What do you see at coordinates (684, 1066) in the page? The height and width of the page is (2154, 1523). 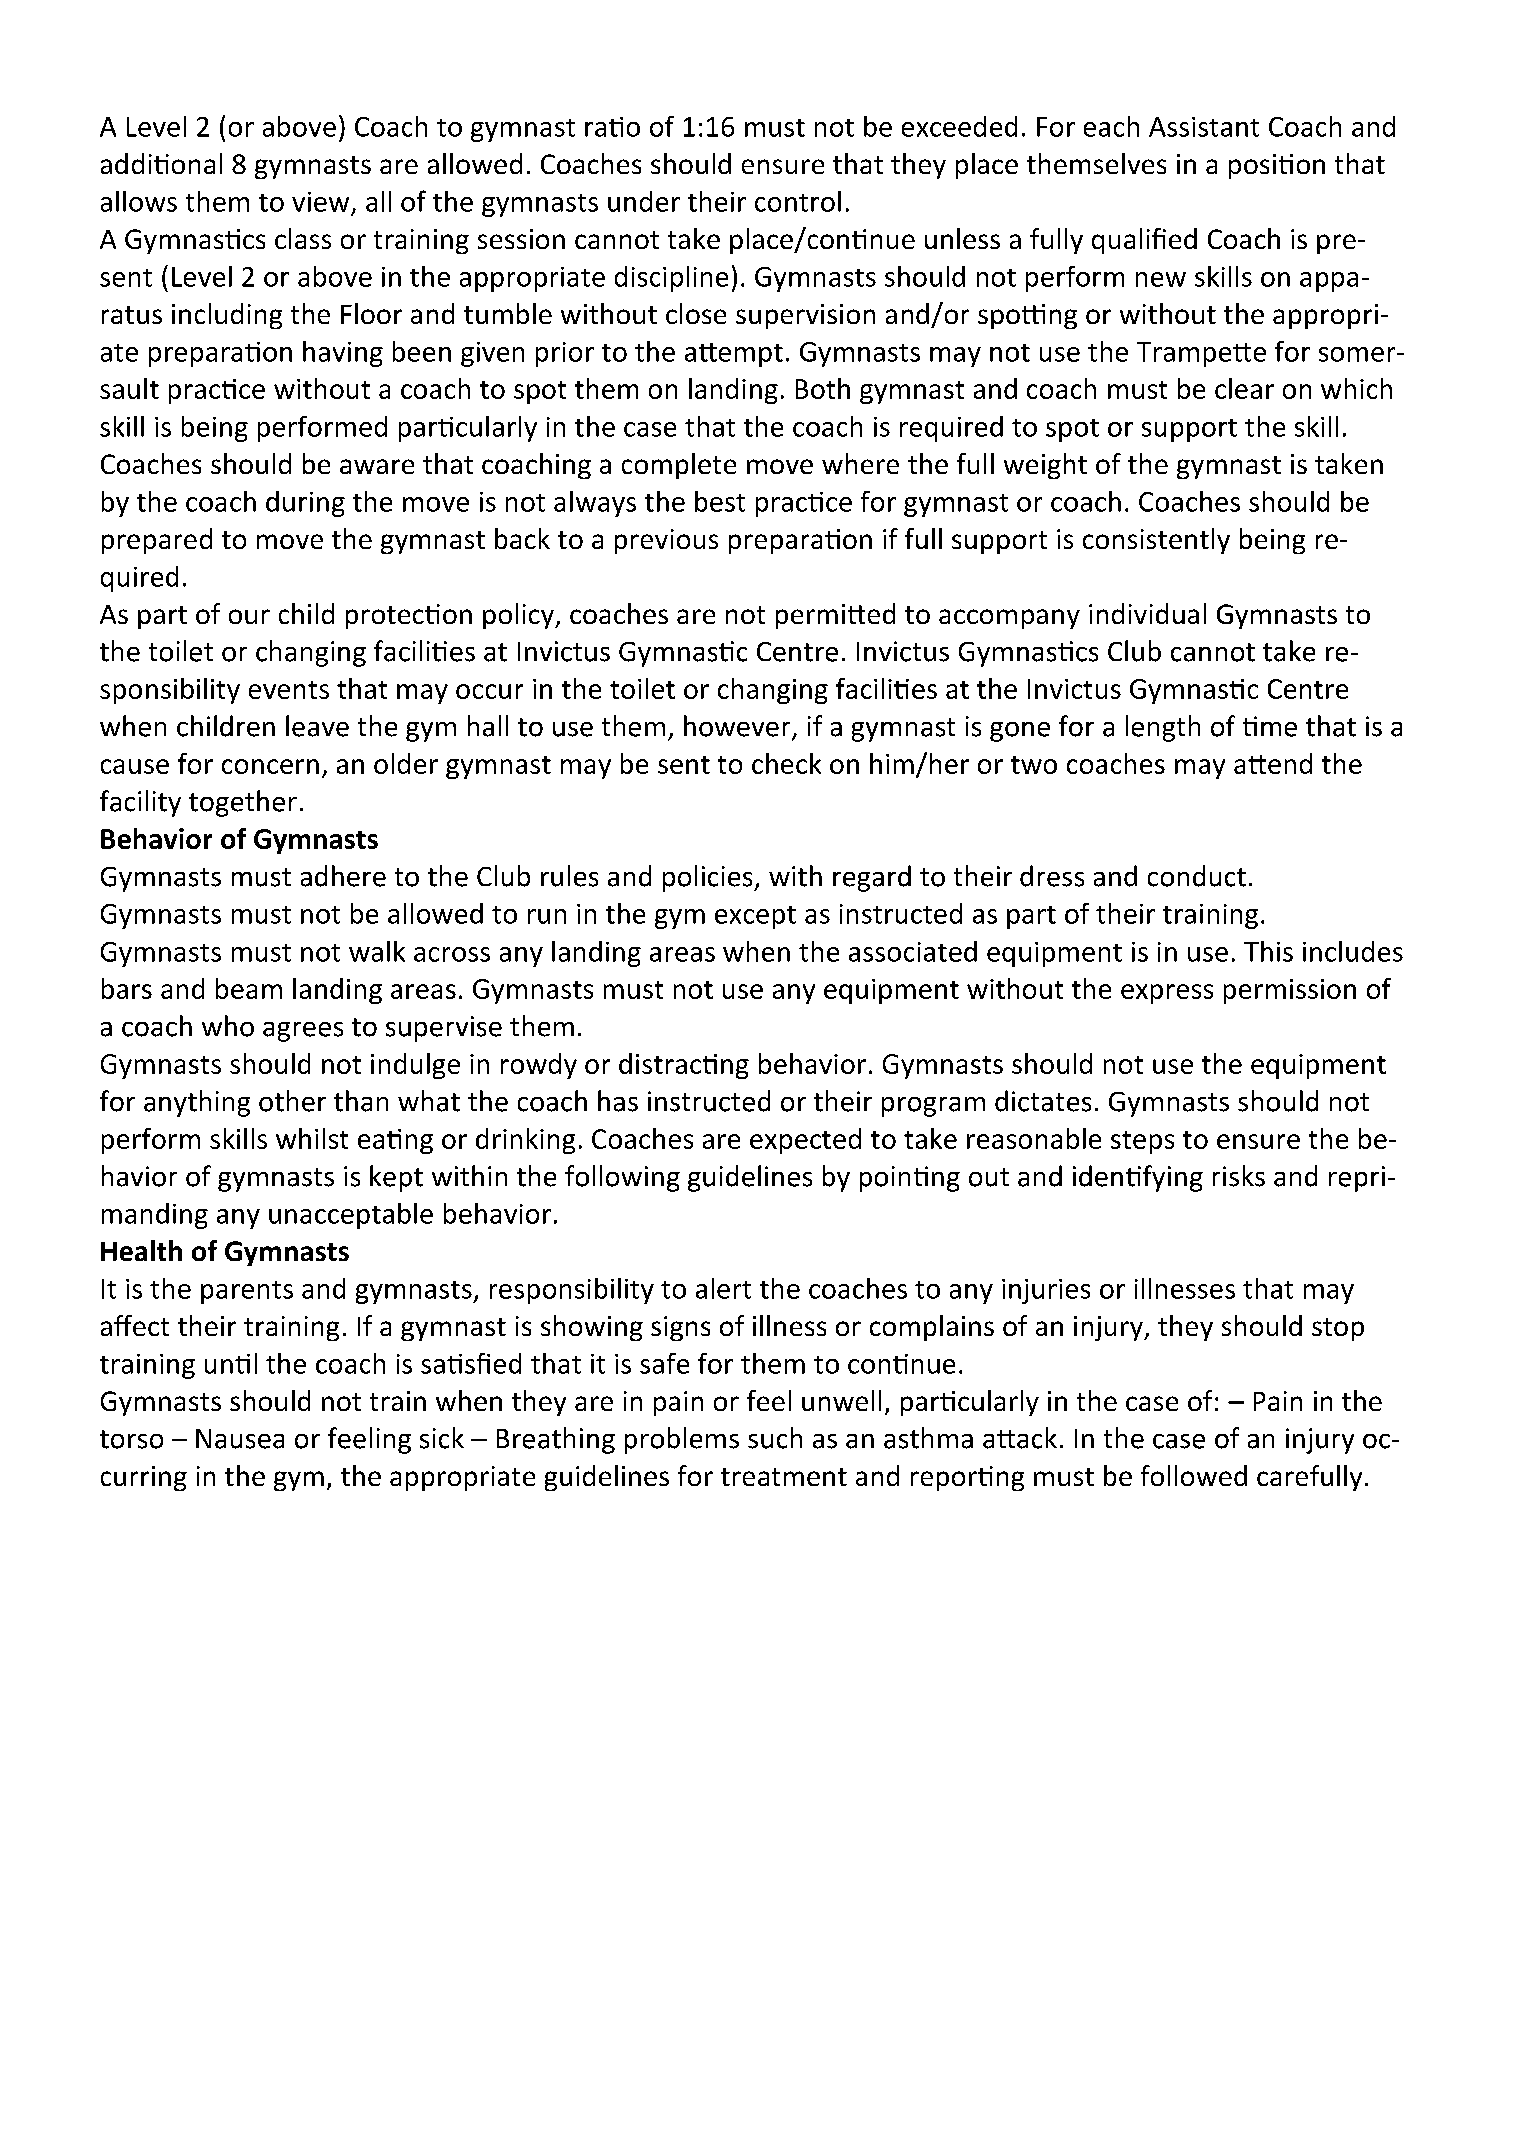 I see `distracting` at bounding box center [684, 1066].
